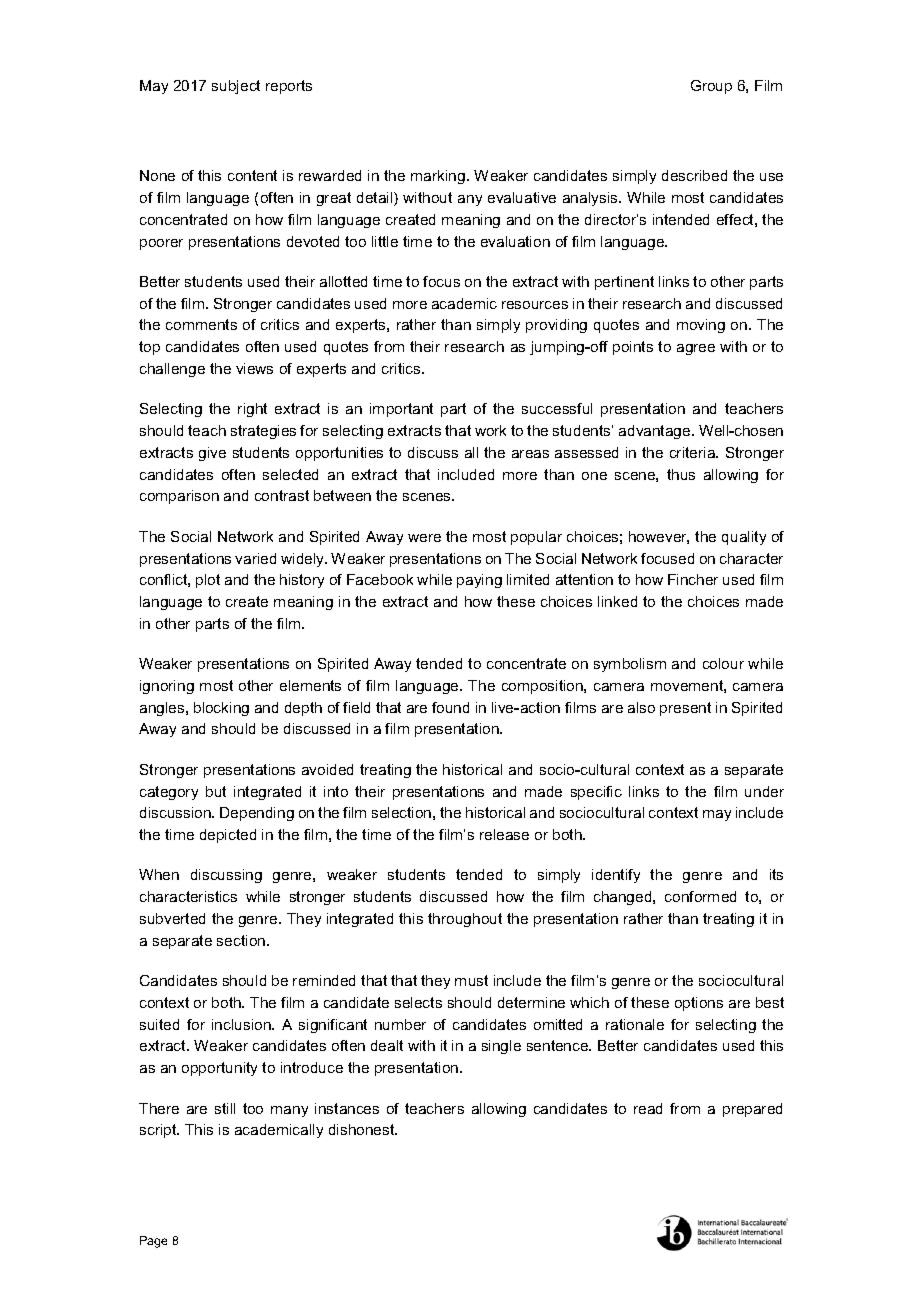 Image resolution: width=924 pixels, height=1308 pixels. Describe the element at coordinates (700, 896) in the document. I see `conformed` at that location.
